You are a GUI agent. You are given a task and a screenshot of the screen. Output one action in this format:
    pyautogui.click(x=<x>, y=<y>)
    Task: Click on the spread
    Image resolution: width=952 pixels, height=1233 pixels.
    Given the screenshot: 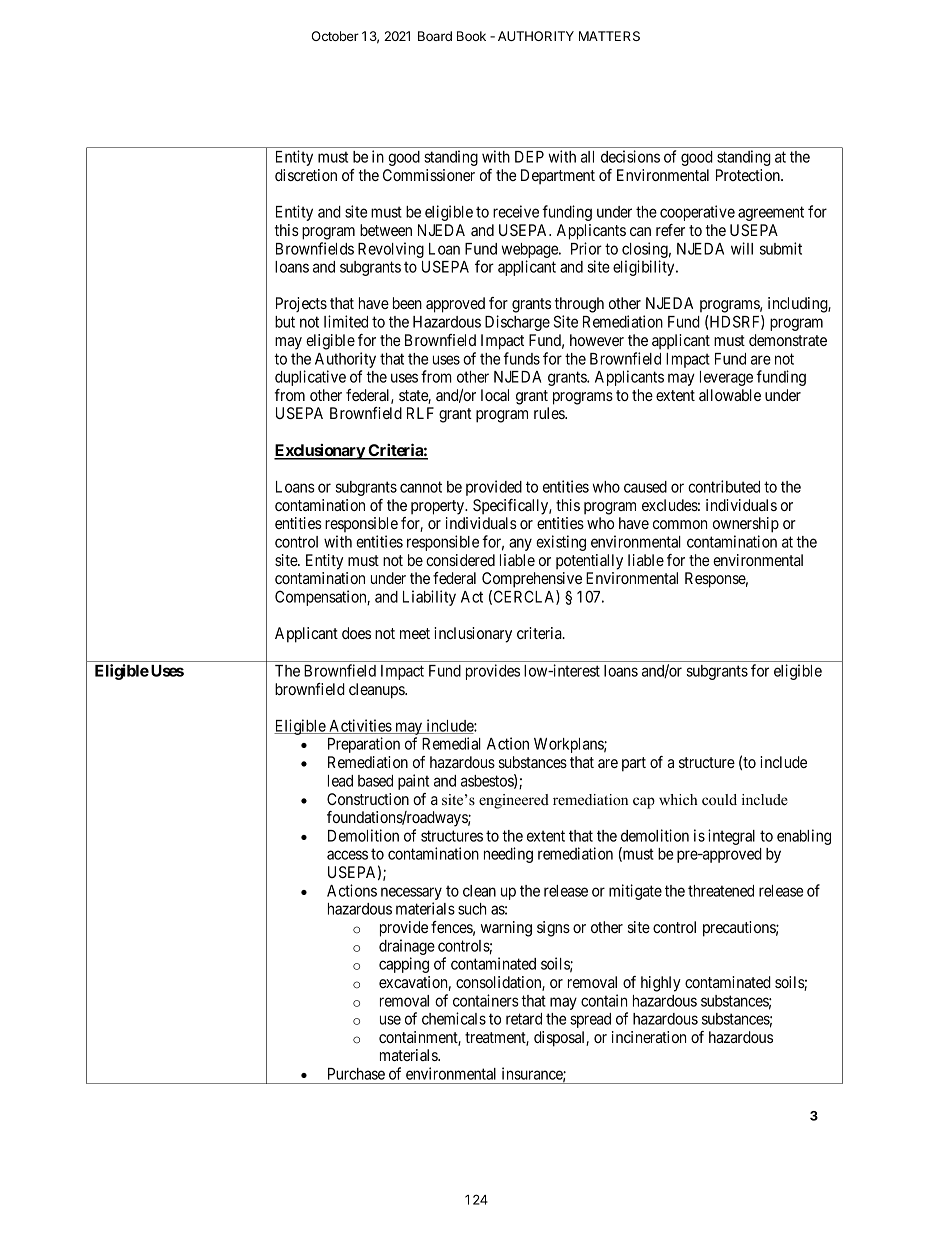 What is the action you would take?
    pyautogui.click(x=590, y=1020)
